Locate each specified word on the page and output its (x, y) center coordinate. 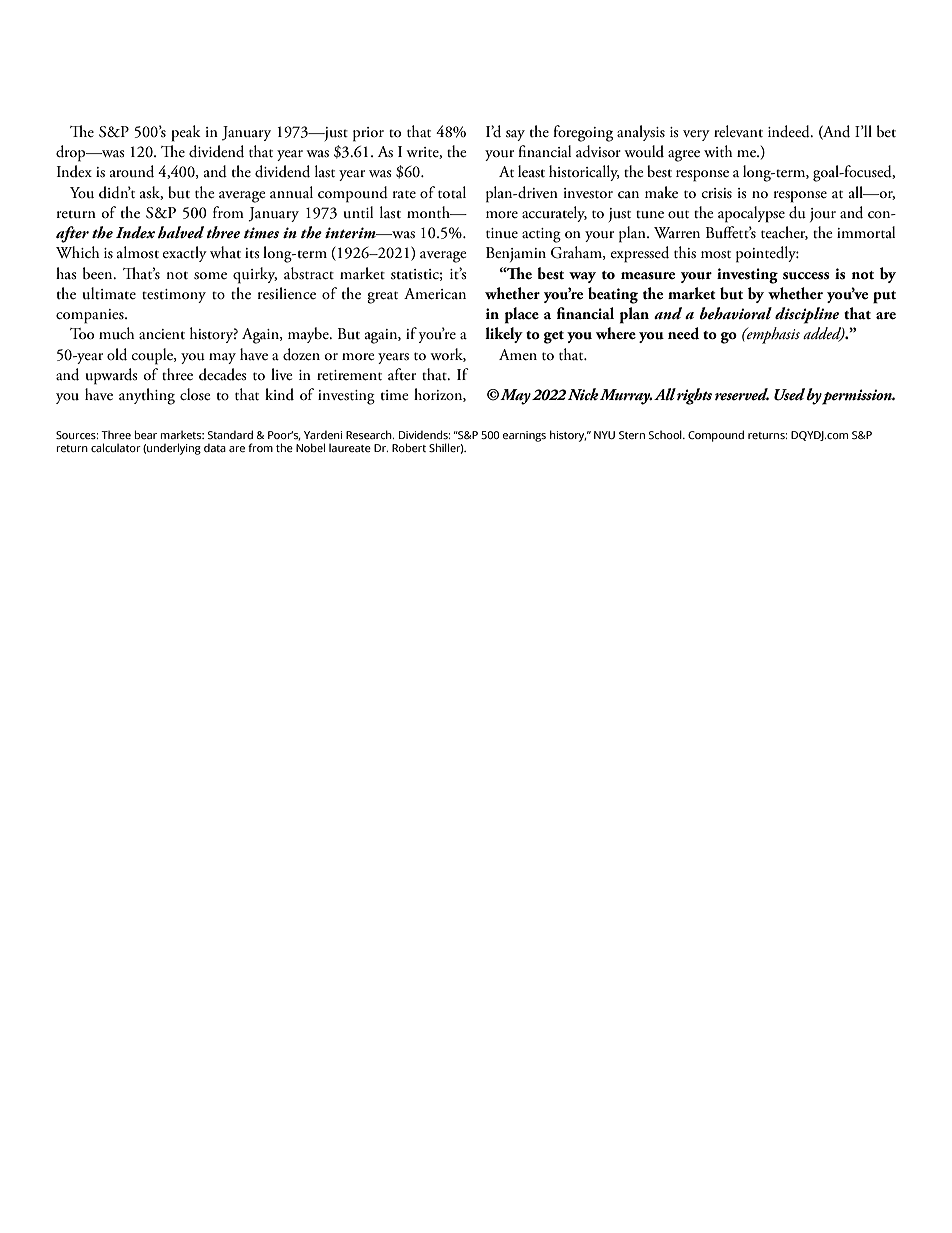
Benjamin (516, 254)
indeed (790, 131)
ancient (162, 334)
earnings (524, 436)
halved (181, 232)
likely (504, 335)
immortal (866, 232)
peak (186, 133)
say (515, 135)
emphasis (772, 335)
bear (146, 434)
